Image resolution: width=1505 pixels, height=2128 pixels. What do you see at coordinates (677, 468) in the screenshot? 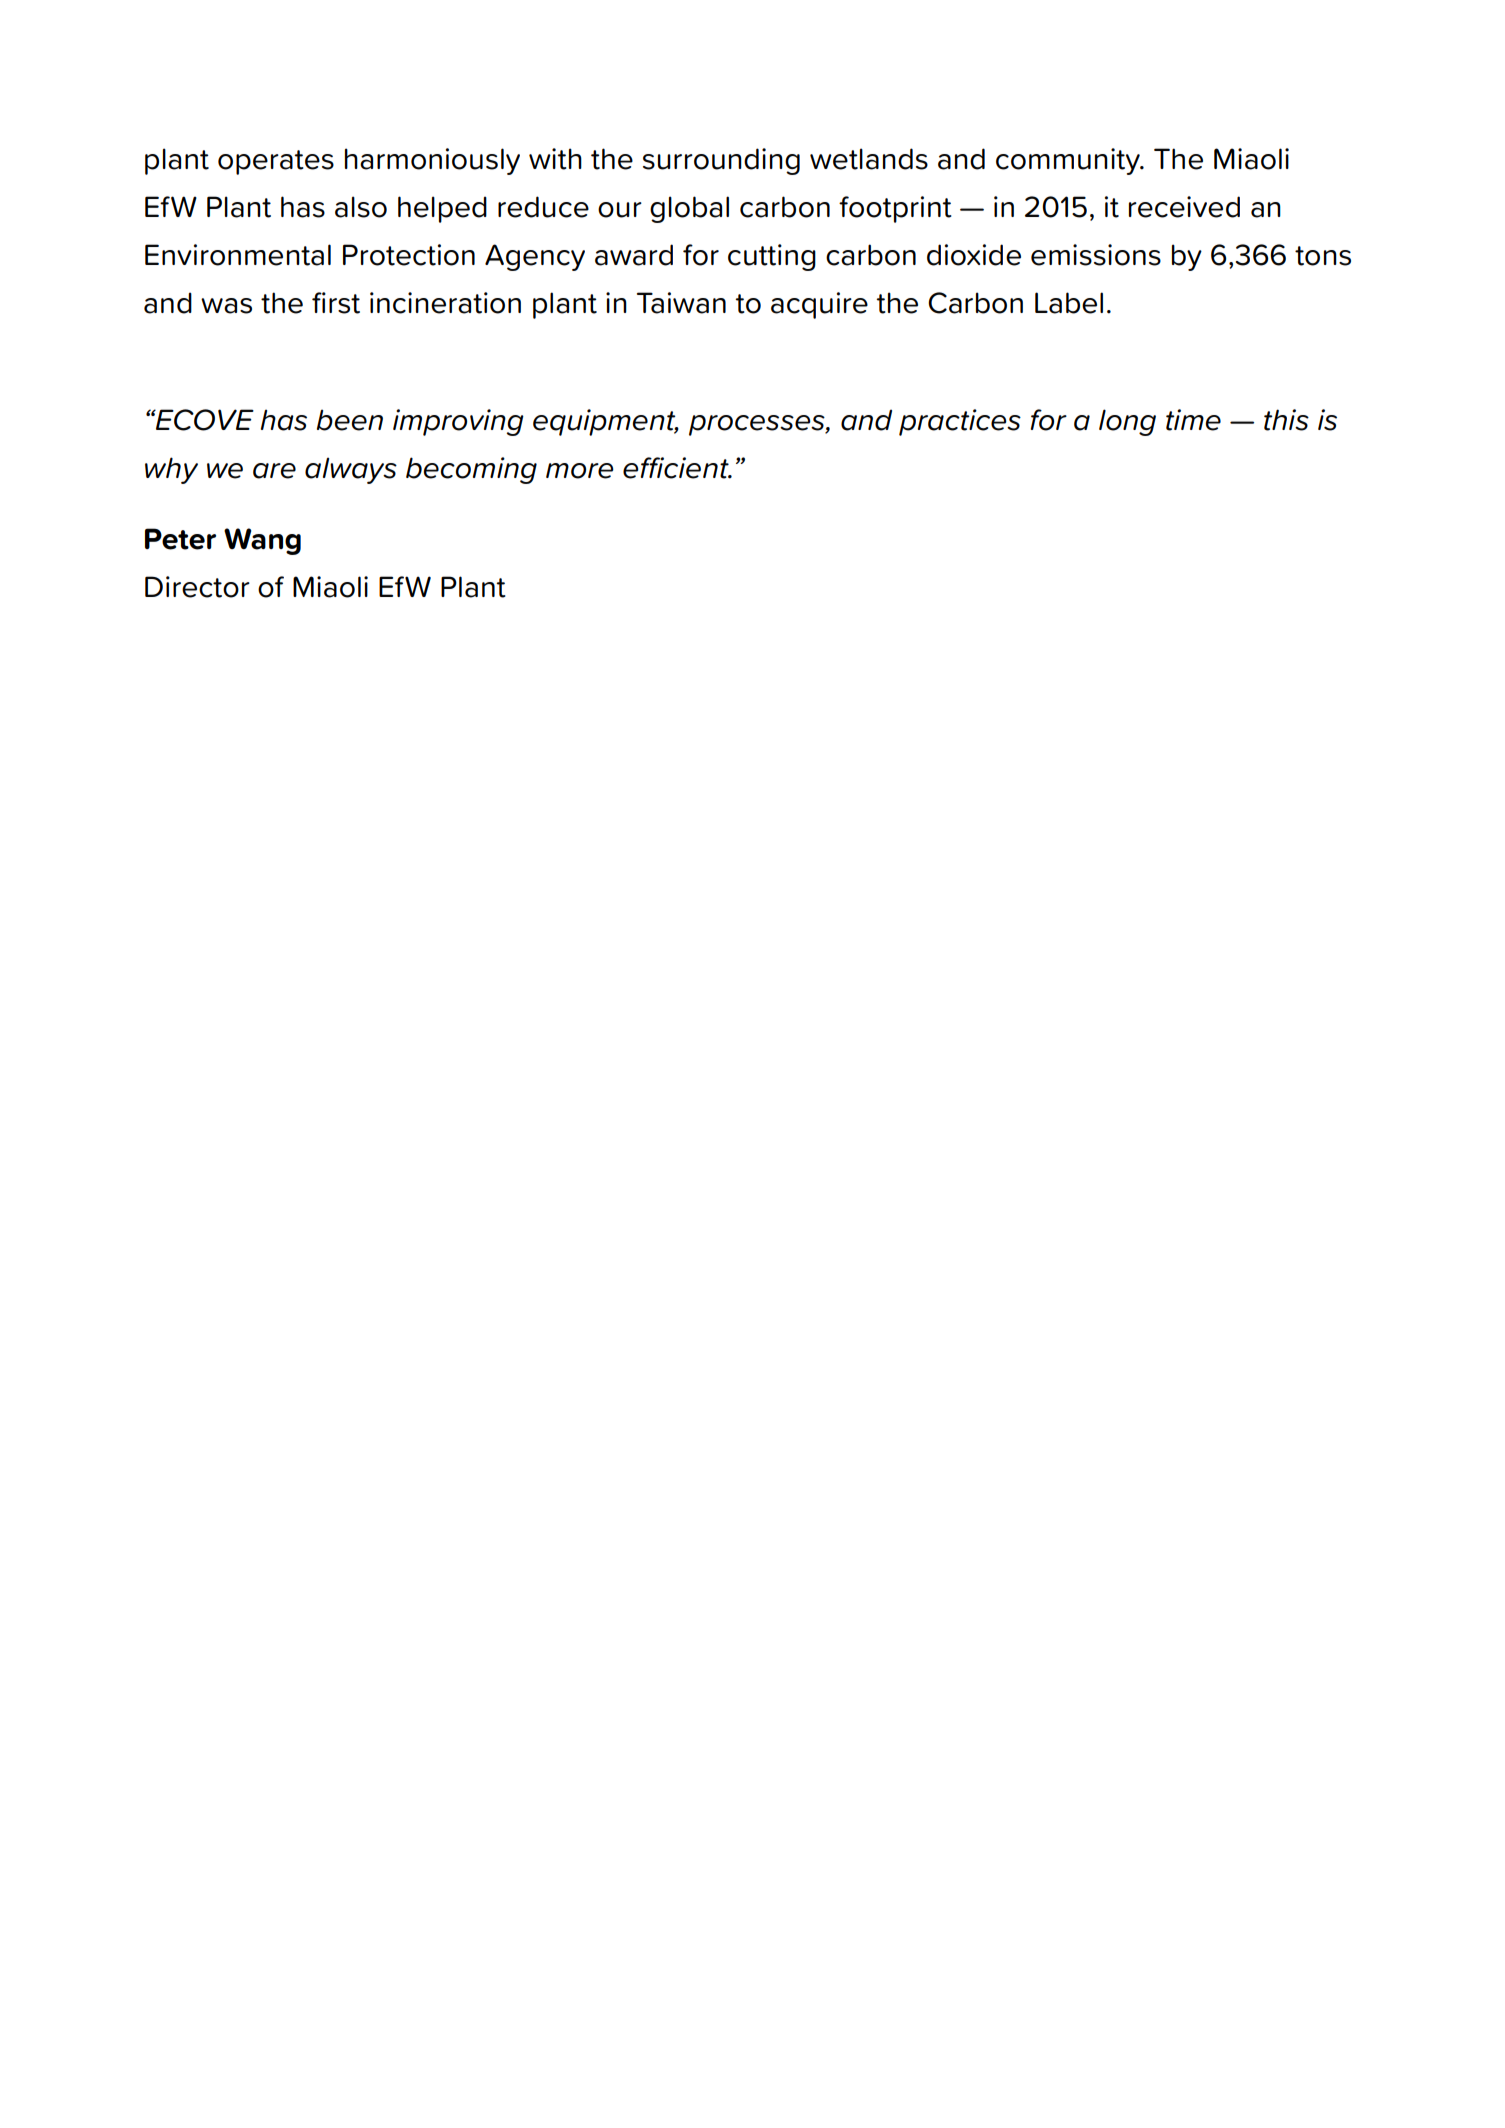
I see `efficient` at bounding box center [677, 468].
